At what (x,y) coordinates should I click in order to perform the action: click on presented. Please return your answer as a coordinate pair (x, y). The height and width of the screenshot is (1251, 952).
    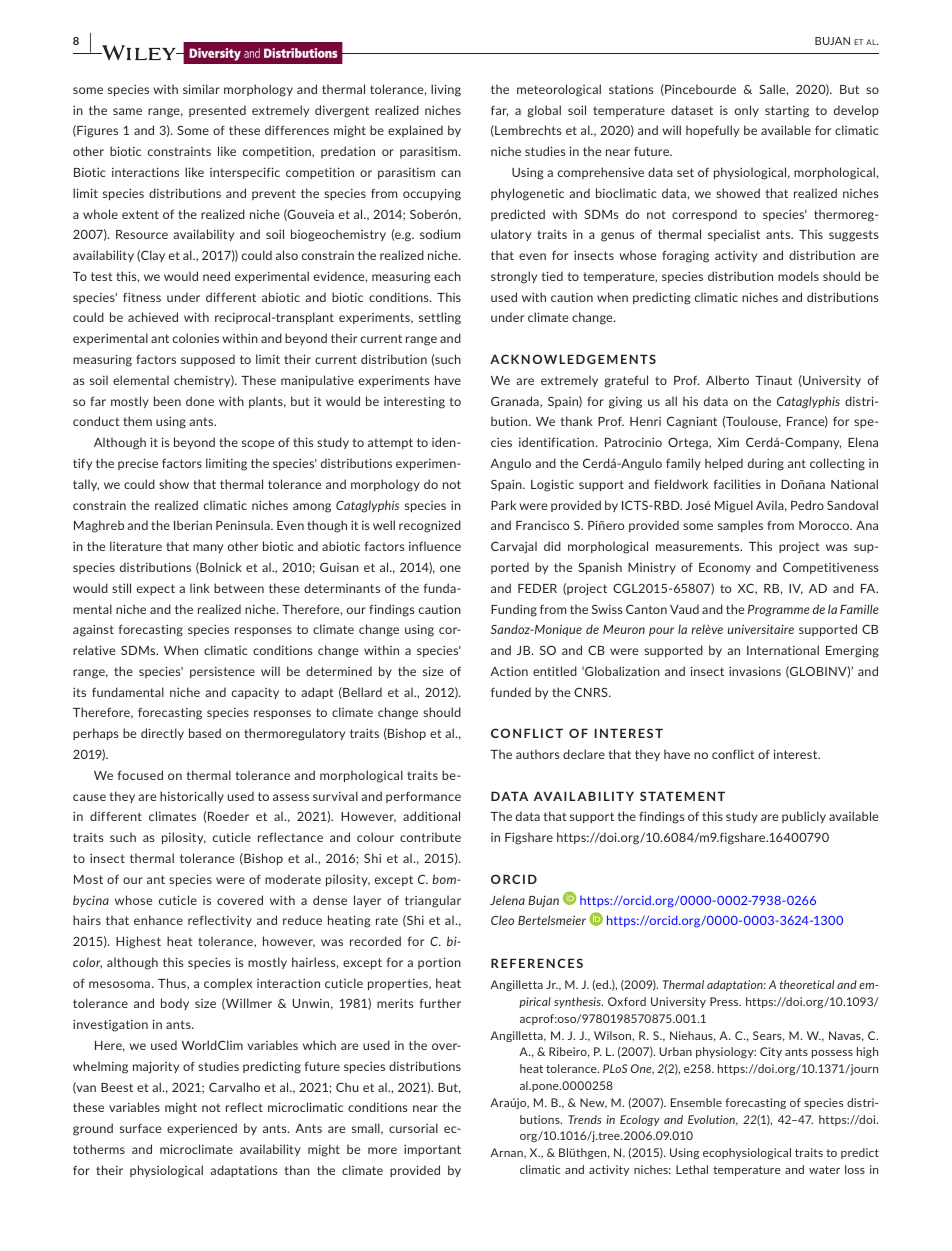
    Looking at the image, I should click on (217, 111).
